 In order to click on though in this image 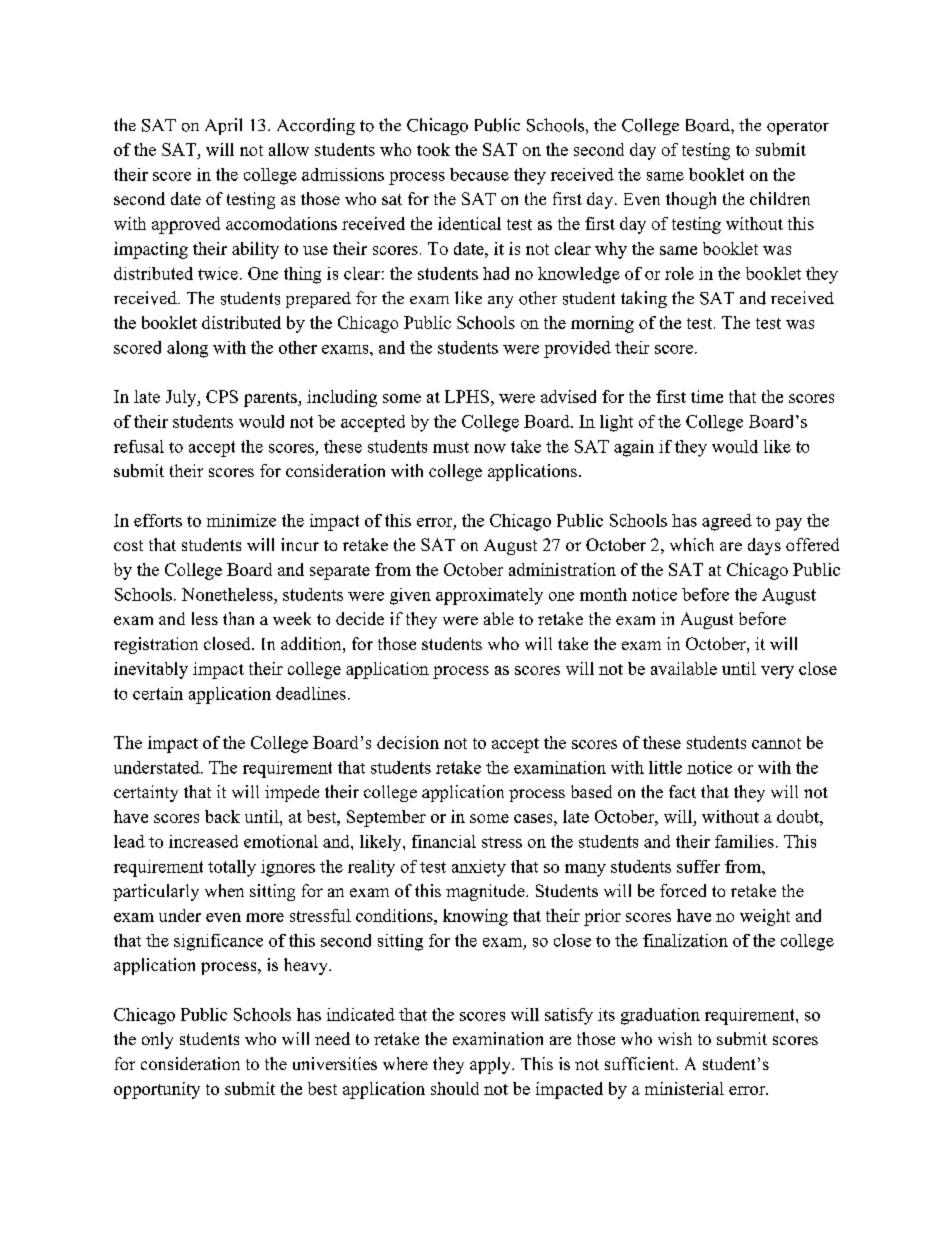, I will do `click(691, 200)`.
